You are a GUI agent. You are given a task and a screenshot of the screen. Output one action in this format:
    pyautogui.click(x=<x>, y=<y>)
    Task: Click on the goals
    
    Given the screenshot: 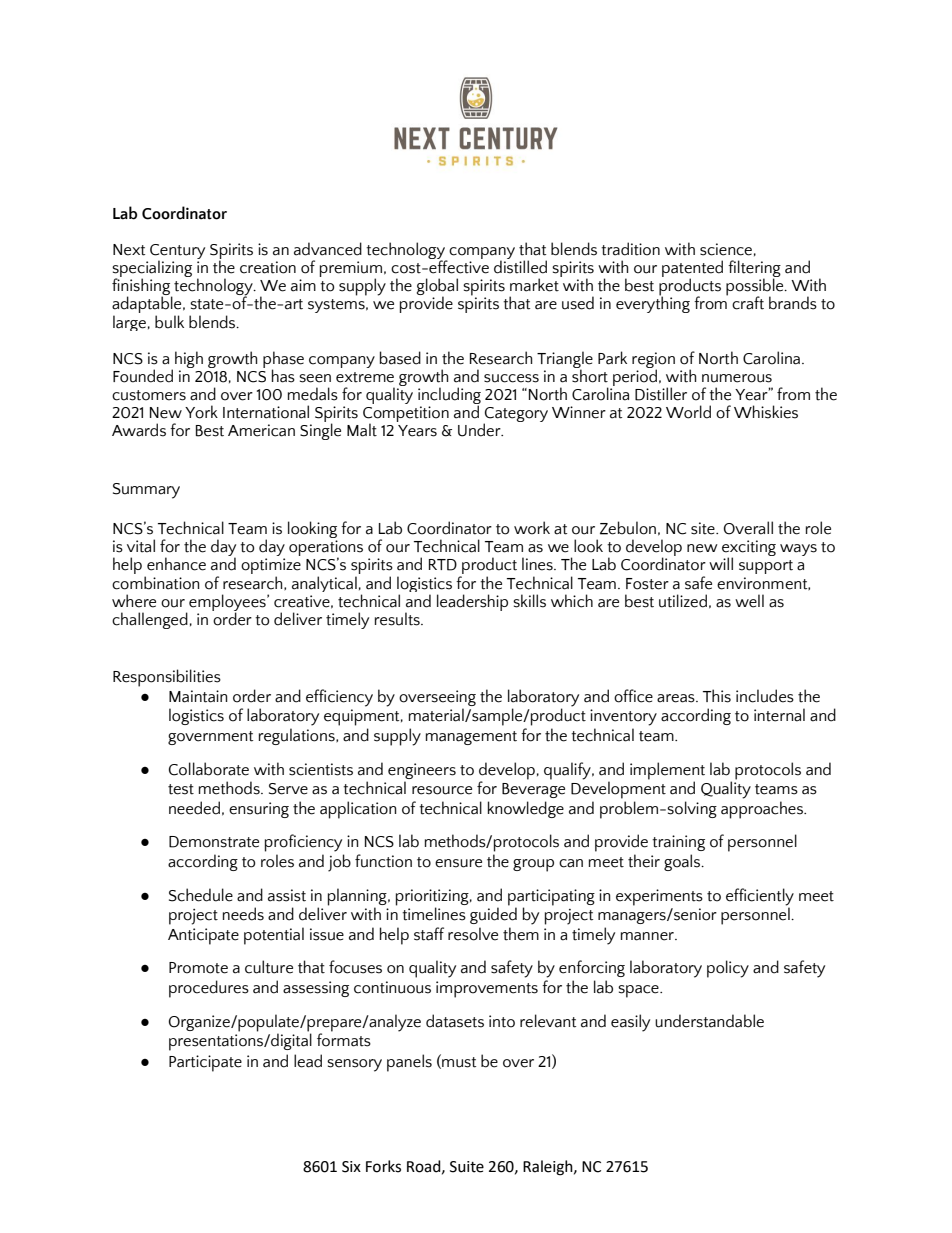 What is the action you would take?
    pyautogui.click(x=683, y=862)
